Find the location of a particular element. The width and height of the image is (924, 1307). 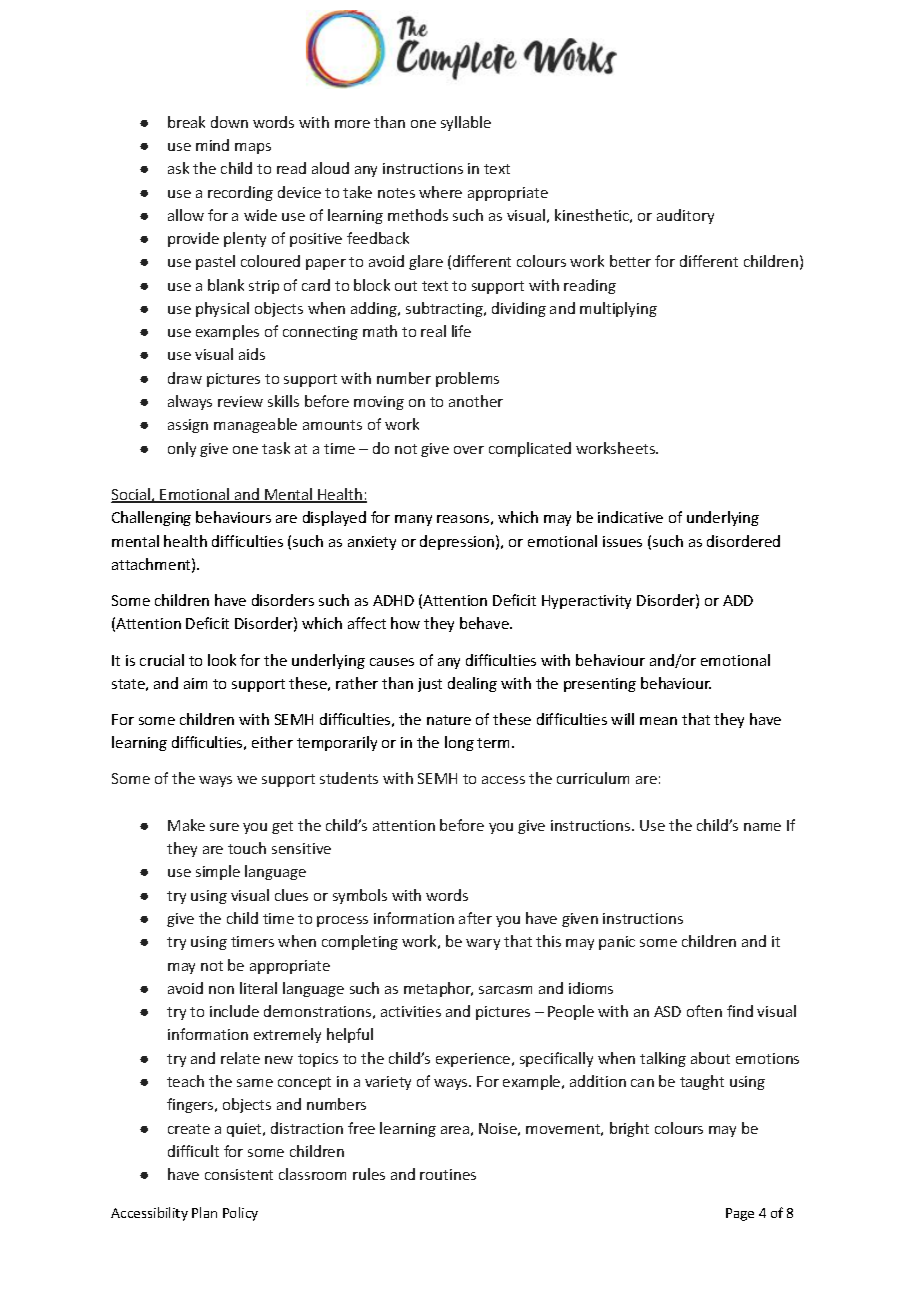

look is located at coordinates (222, 660).
